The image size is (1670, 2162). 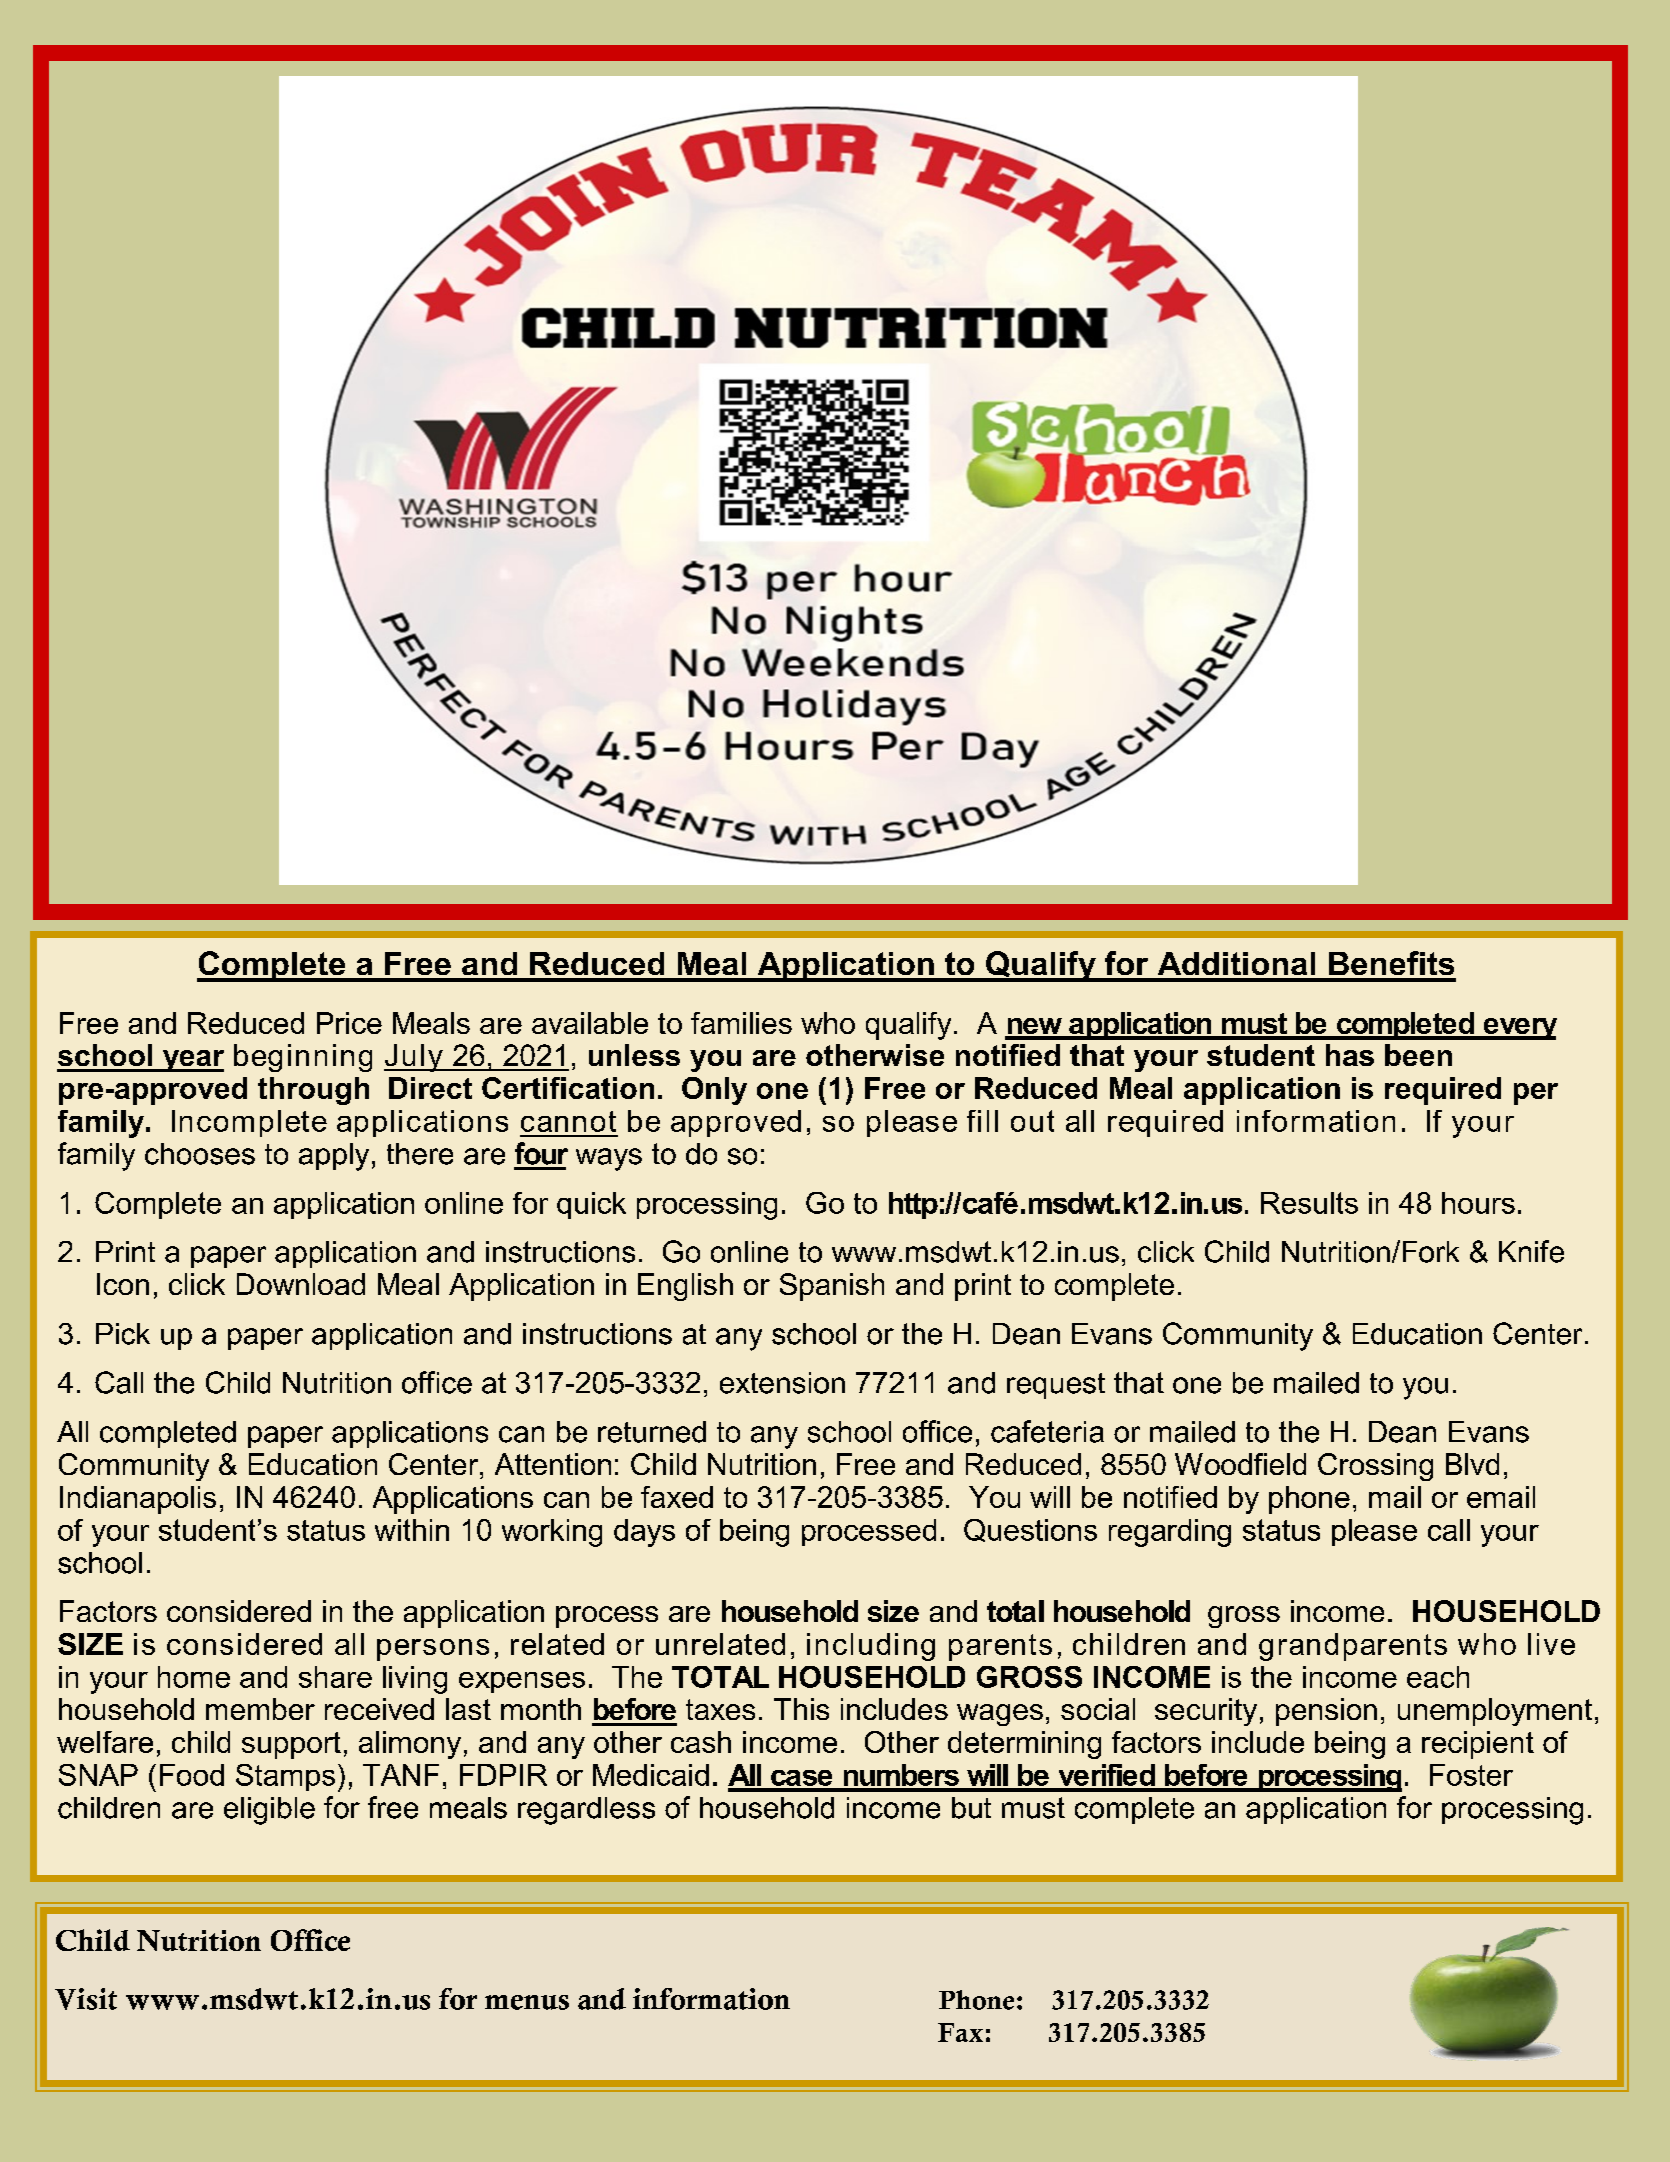 I want to click on Foster, so click(x=1471, y=1775).
